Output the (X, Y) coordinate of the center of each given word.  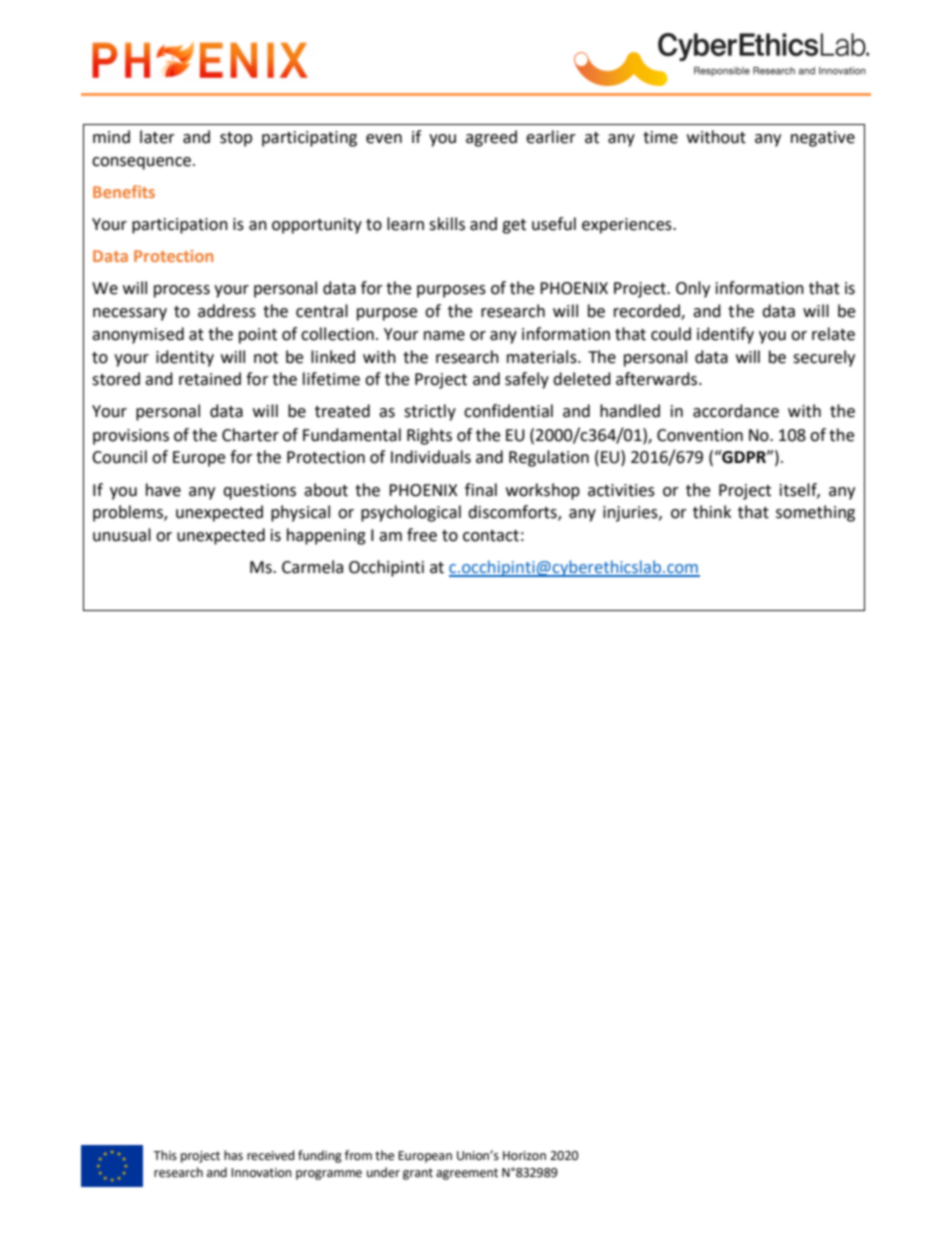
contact (491, 536)
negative (823, 139)
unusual (122, 535)
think (712, 512)
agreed (491, 138)
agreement (467, 1174)
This (165, 1155)
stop (236, 139)
